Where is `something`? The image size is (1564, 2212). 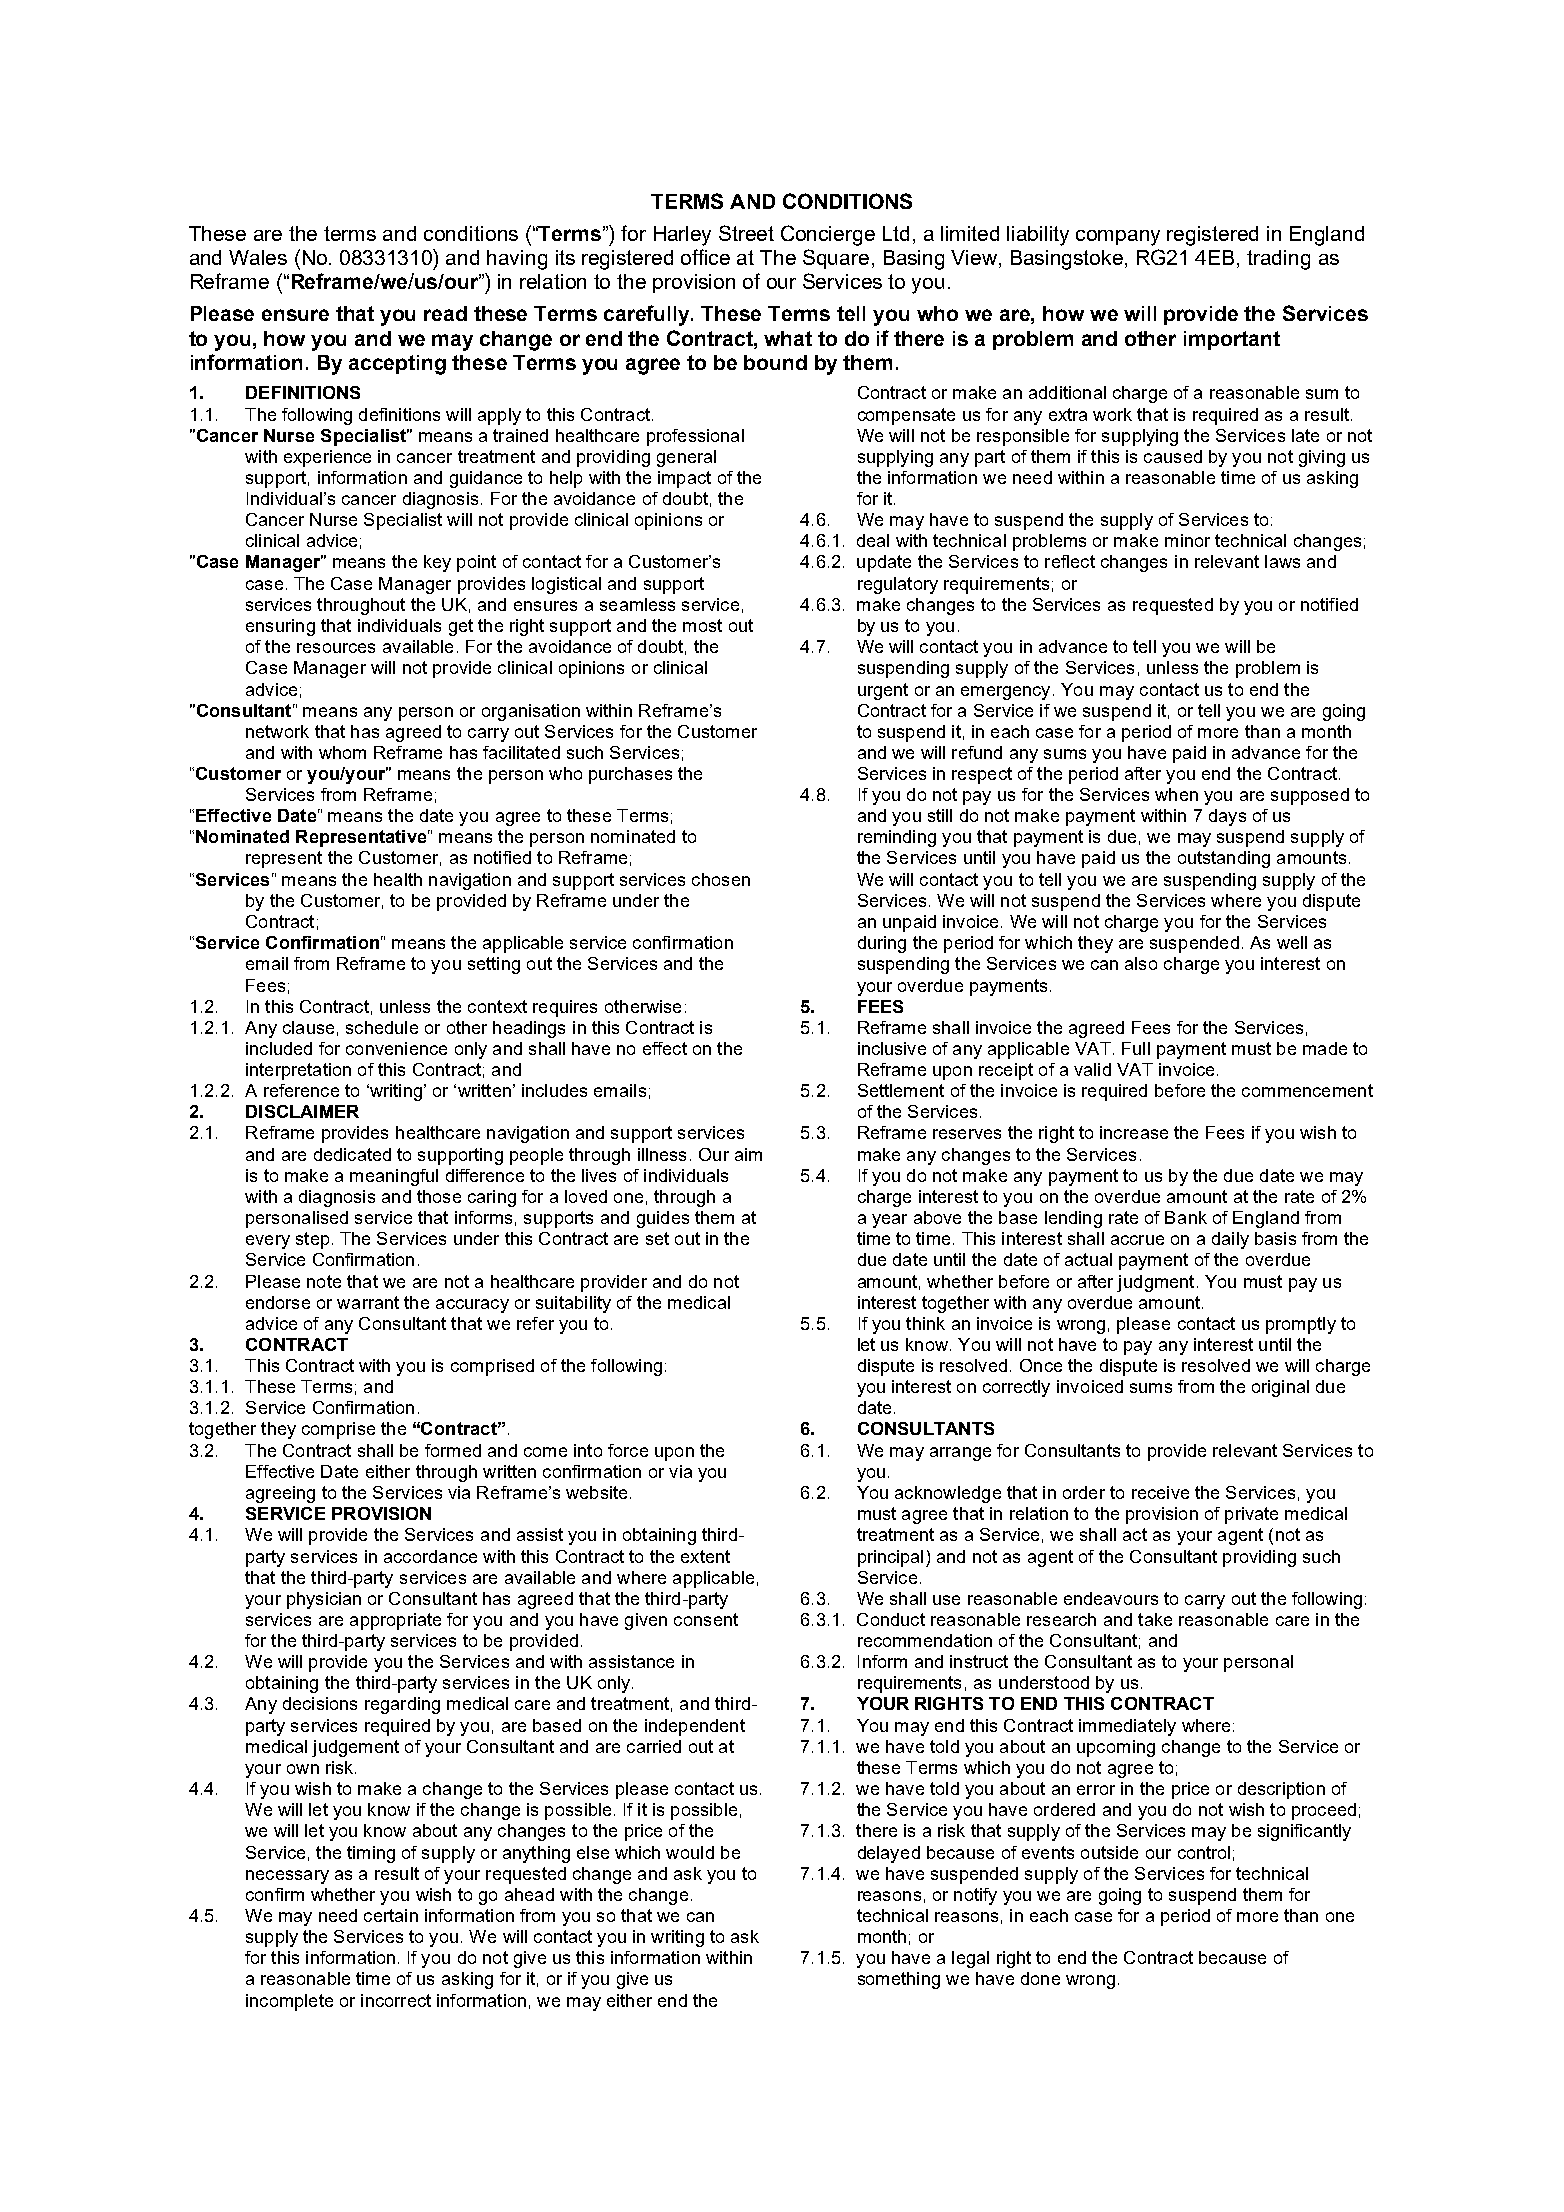 something is located at coordinates (899, 1980).
